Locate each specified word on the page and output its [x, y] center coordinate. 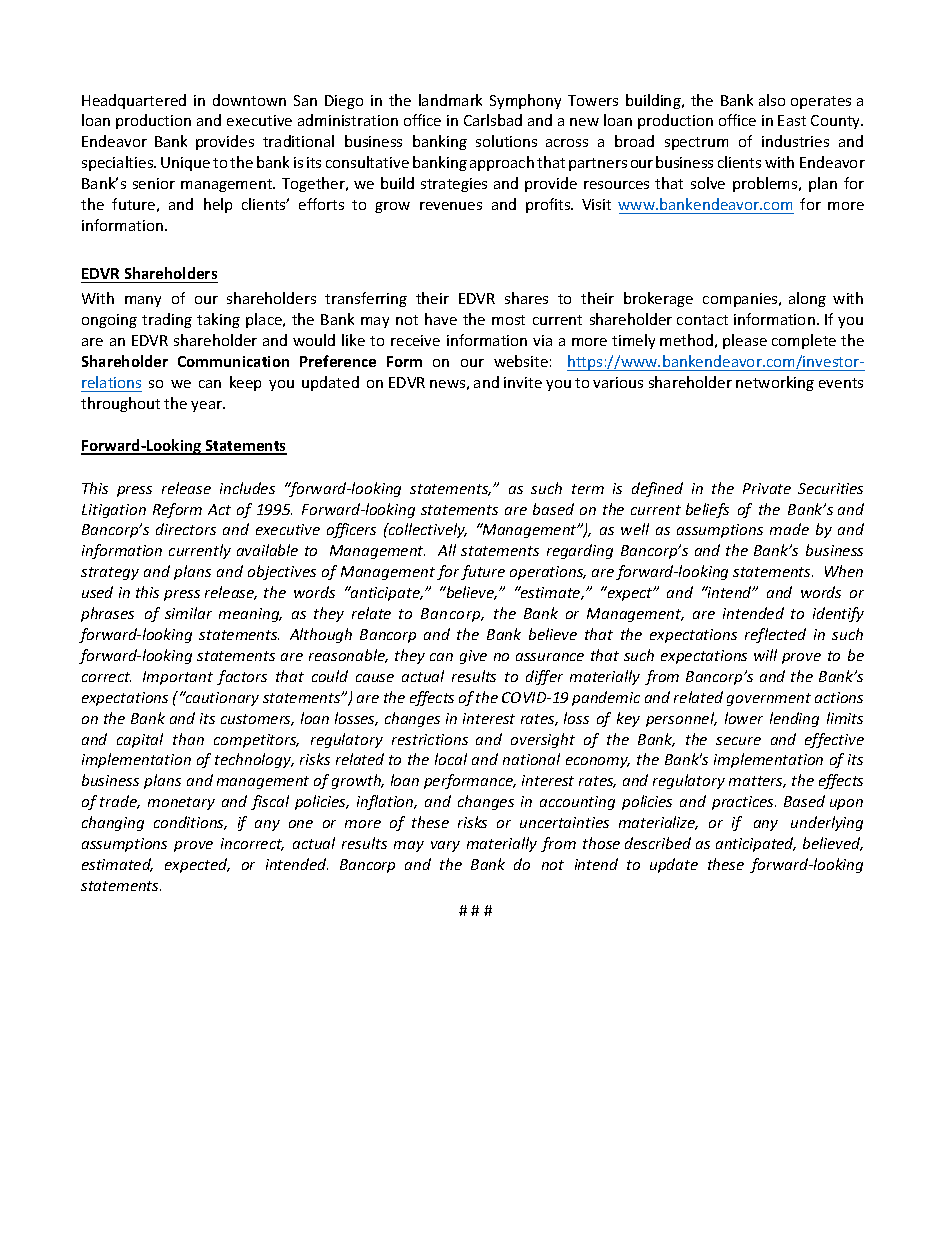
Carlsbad [493, 120]
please [745, 341]
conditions [190, 823]
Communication [233, 361]
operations [548, 573]
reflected [775, 635]
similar [188, 613]
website [521, 361]
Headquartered [134, 101]
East [792, 120]
